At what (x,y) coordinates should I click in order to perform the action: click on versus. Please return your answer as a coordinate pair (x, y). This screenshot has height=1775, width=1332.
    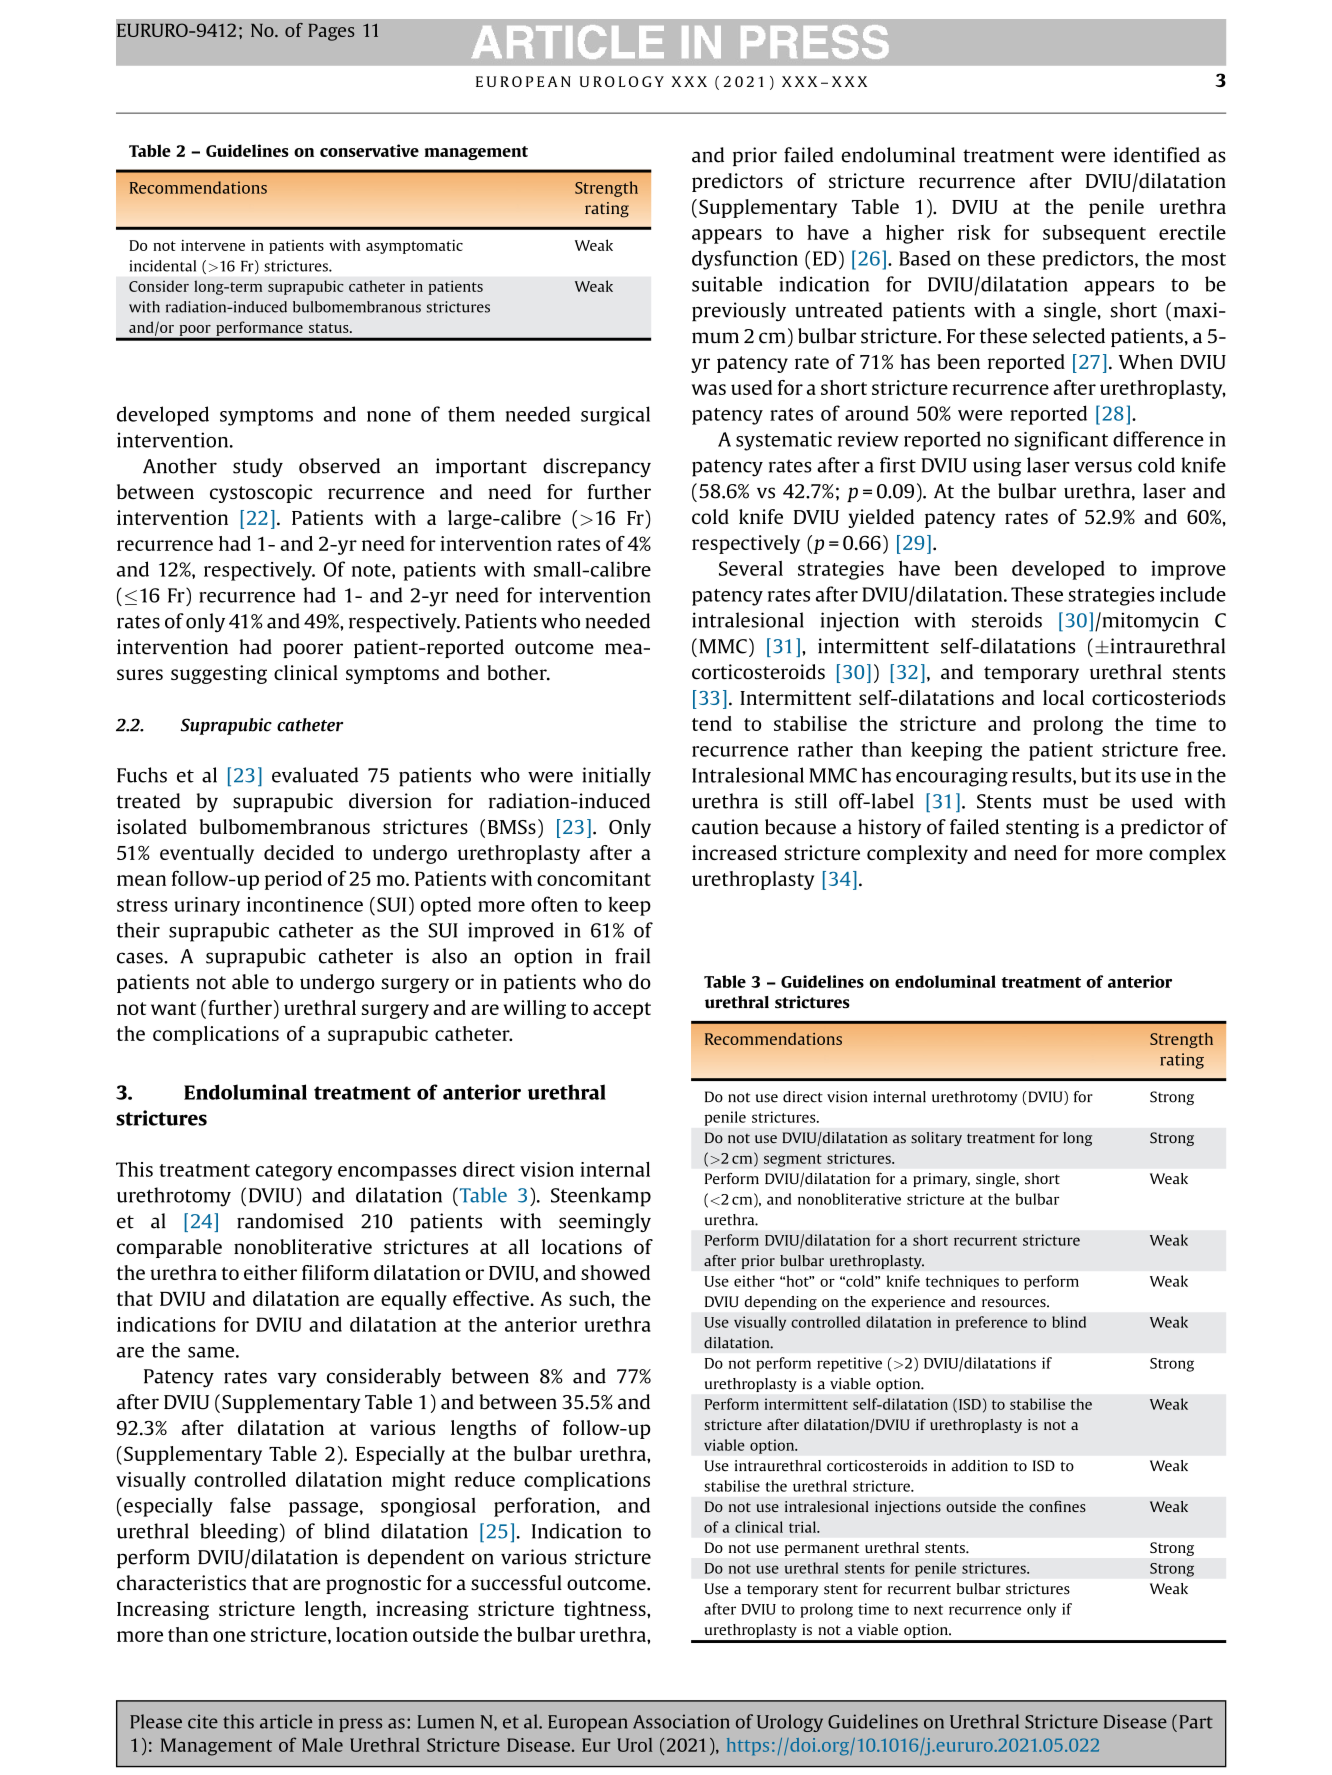
    Looking at the image, I should click on (1103, 467).
